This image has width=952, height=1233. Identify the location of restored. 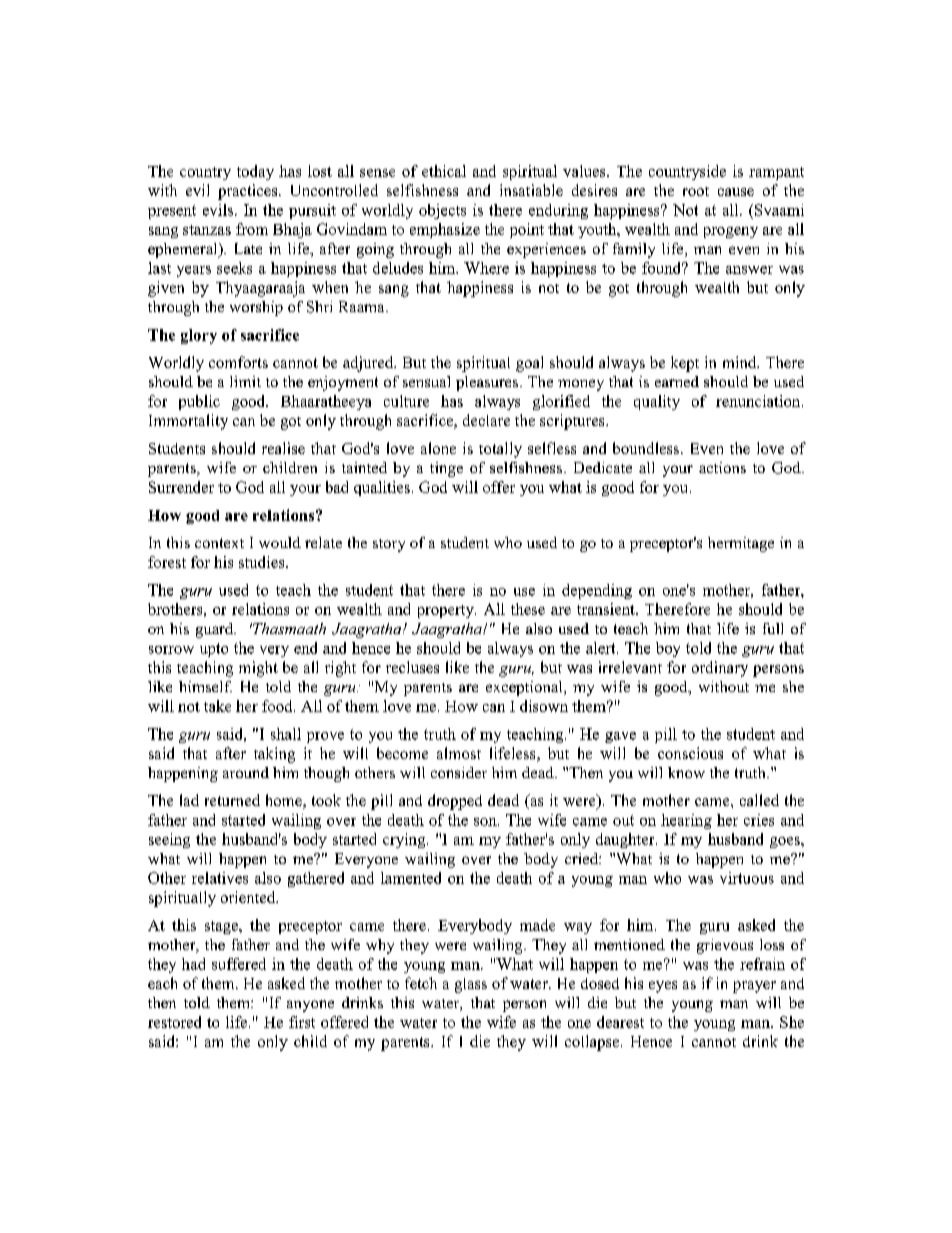
(174, 1022).
